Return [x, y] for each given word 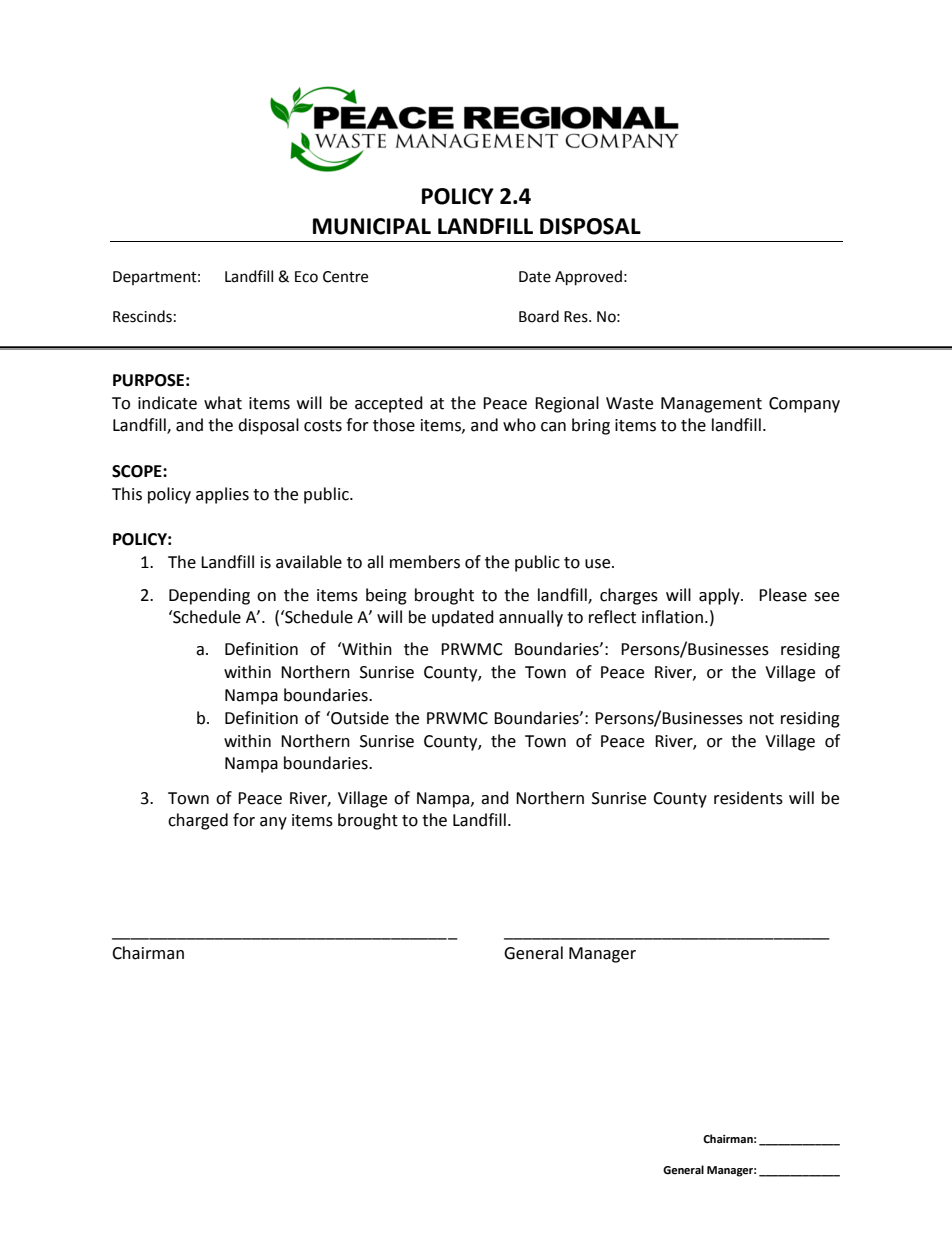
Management [711, 405]
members [425, 562]
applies [222, 495]
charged [198, 821]
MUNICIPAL [372, 226]
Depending [209, 596]
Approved [588, 278]
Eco [306, 277]
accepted [389, 404]
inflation [672, 617]
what [223, 403]
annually [531, 618]
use [599, 564]
